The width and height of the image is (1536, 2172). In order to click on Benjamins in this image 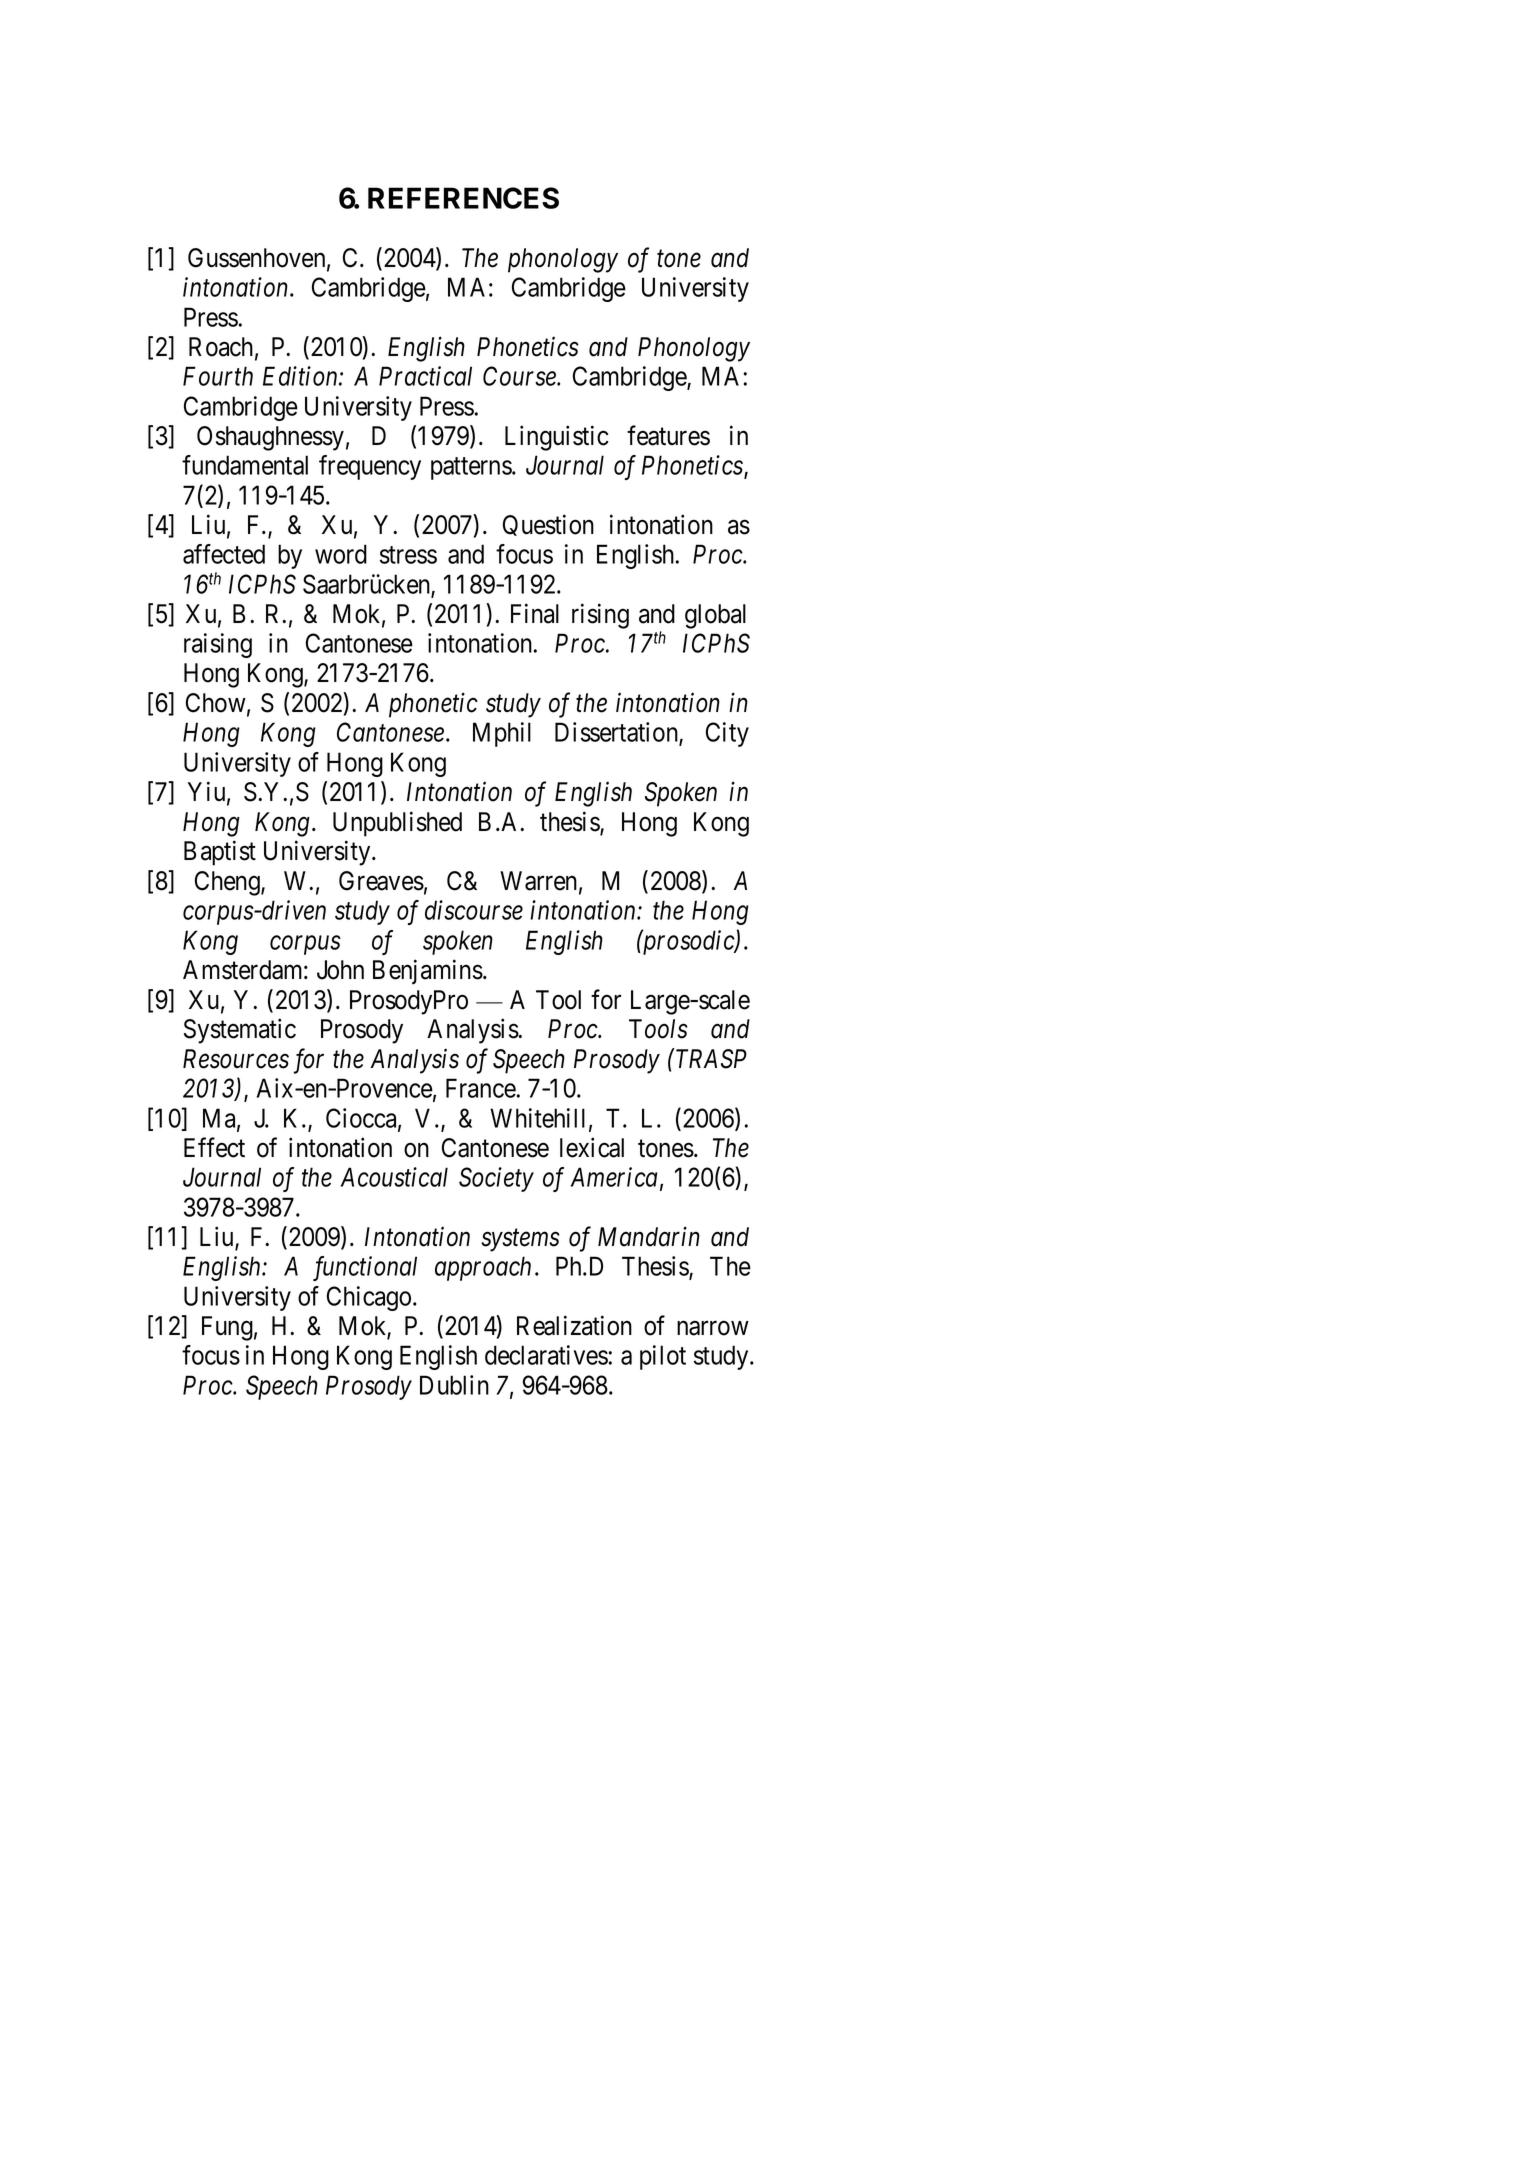, I will do `click(428, 972)`.
